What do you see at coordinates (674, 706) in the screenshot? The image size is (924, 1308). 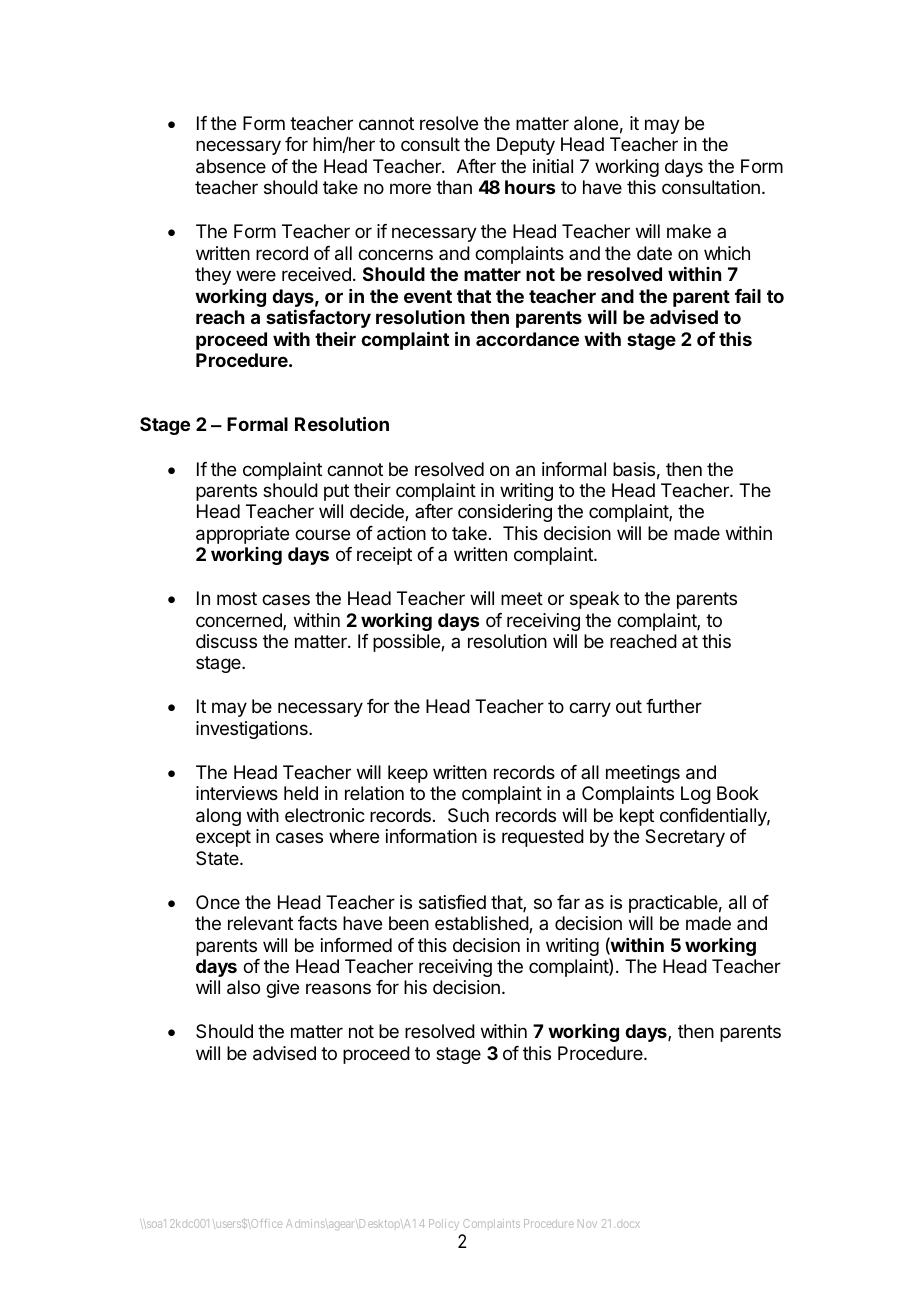 I see `further` at bounding box center [674, 706].
